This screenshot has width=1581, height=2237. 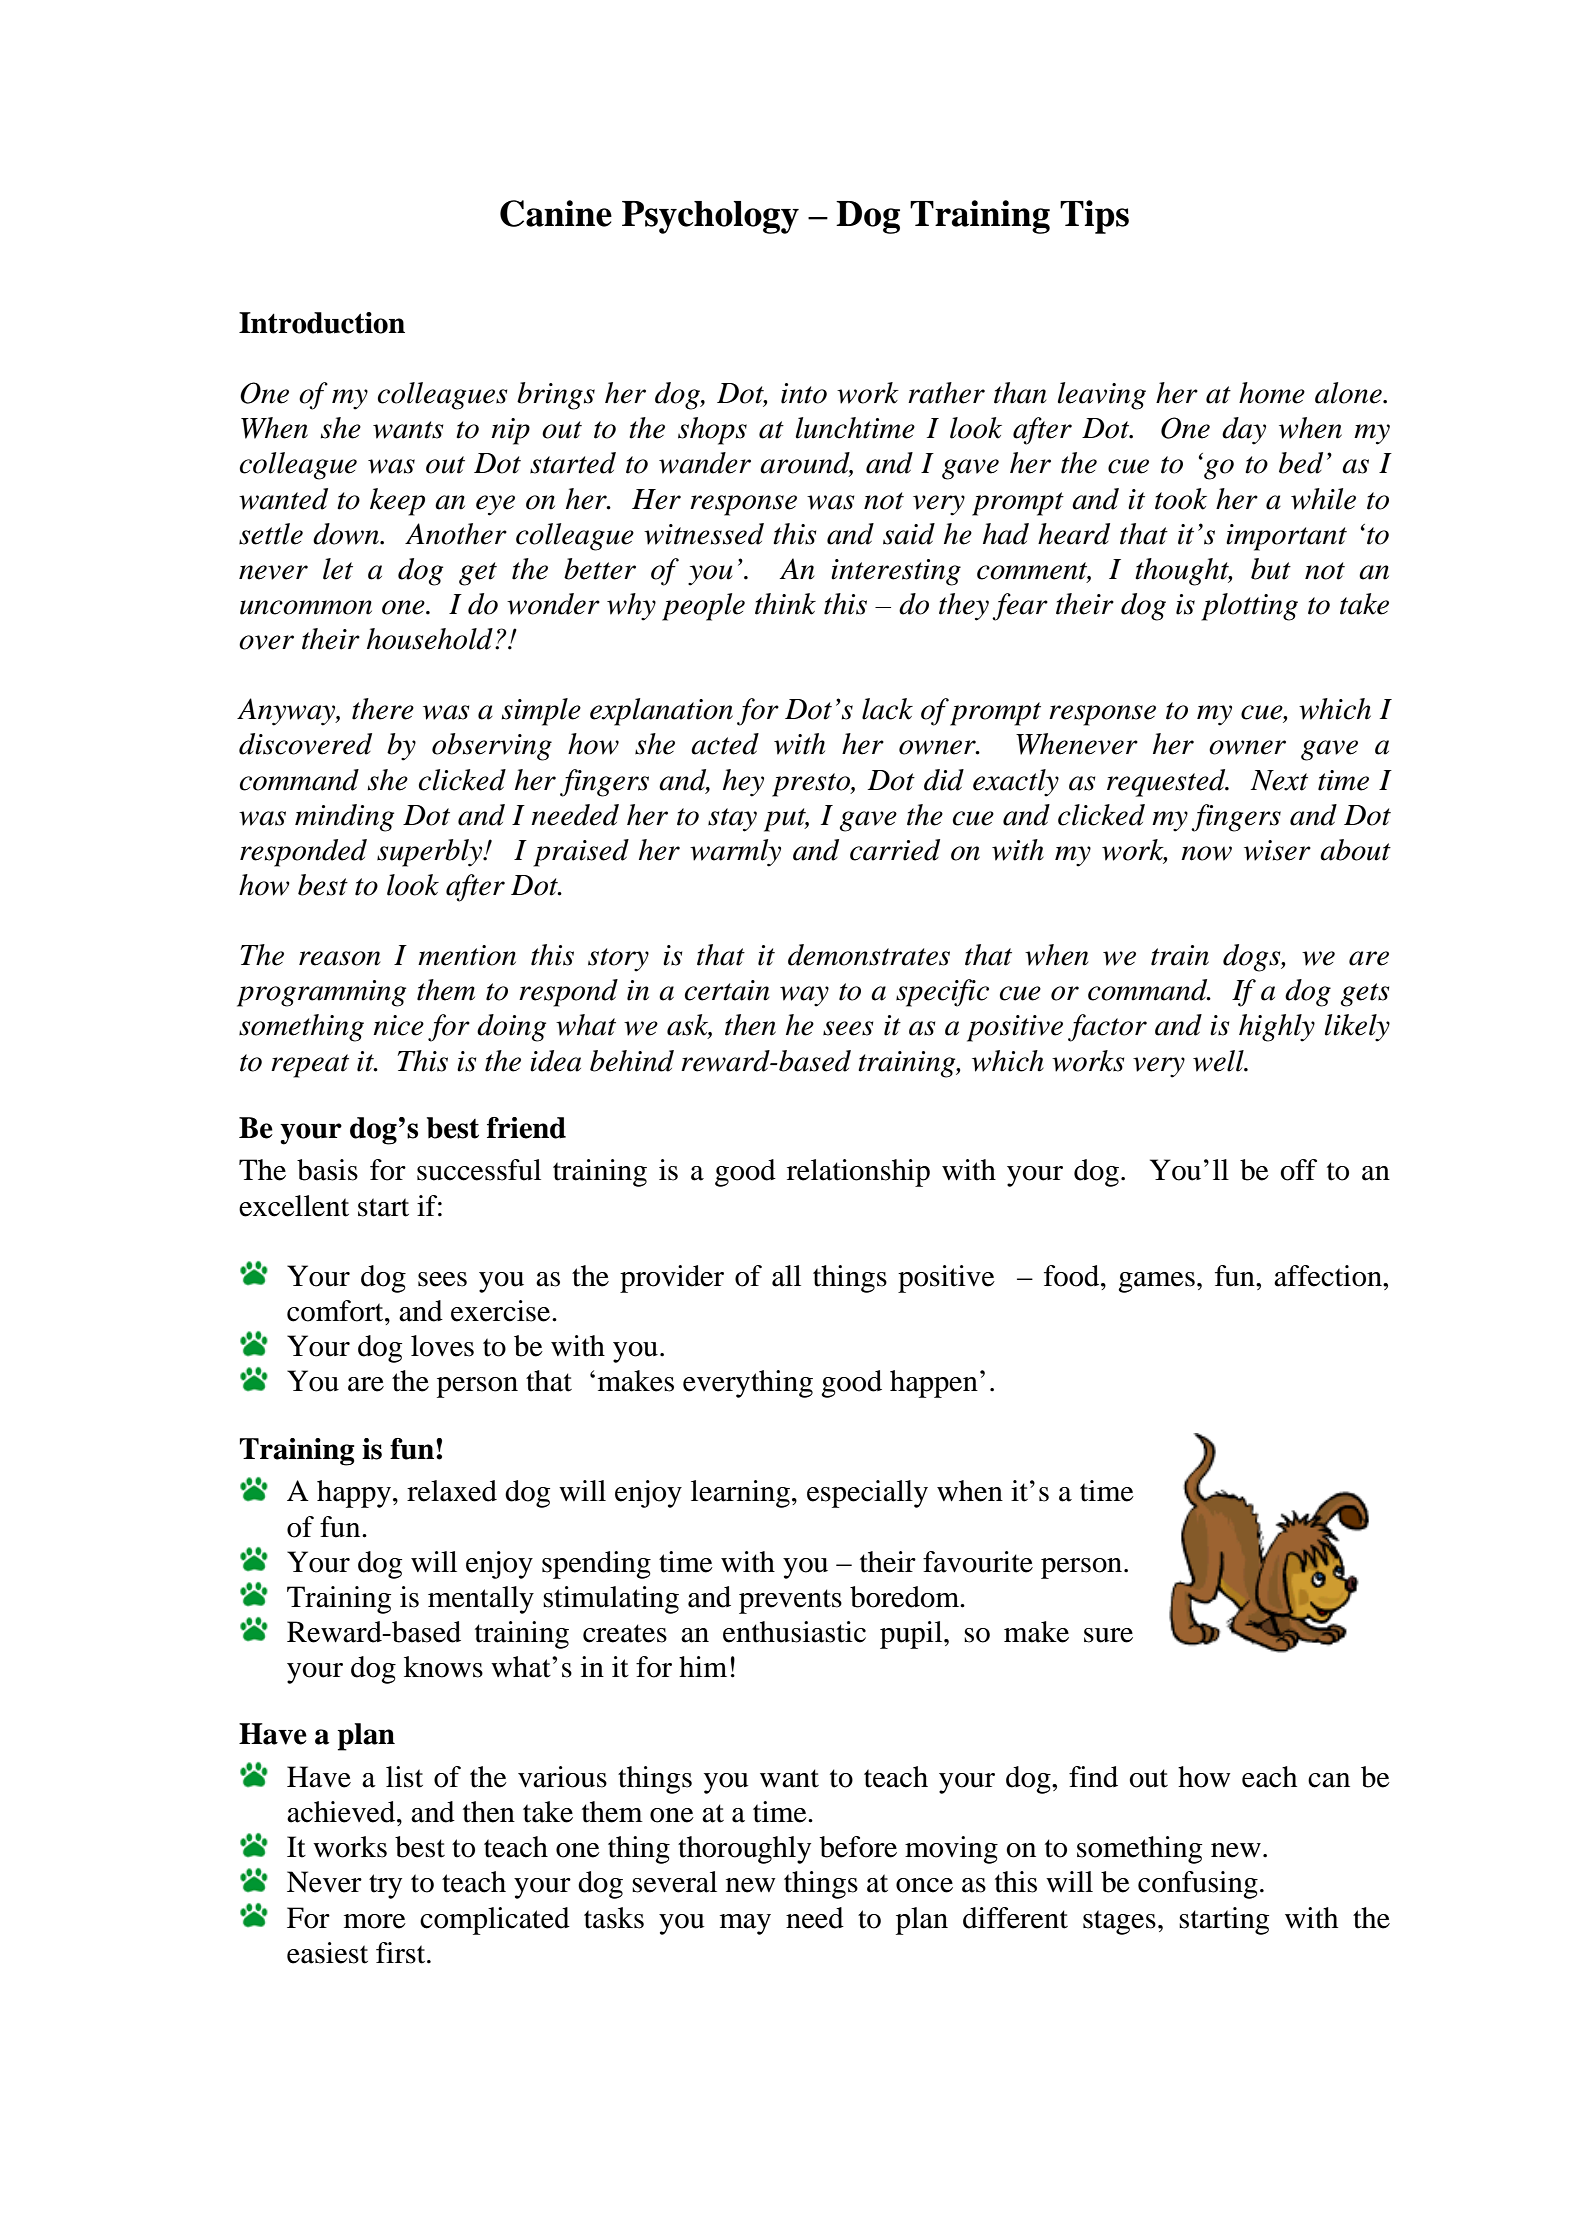 I want to click on Introduction, so click(x=322, y=323).
